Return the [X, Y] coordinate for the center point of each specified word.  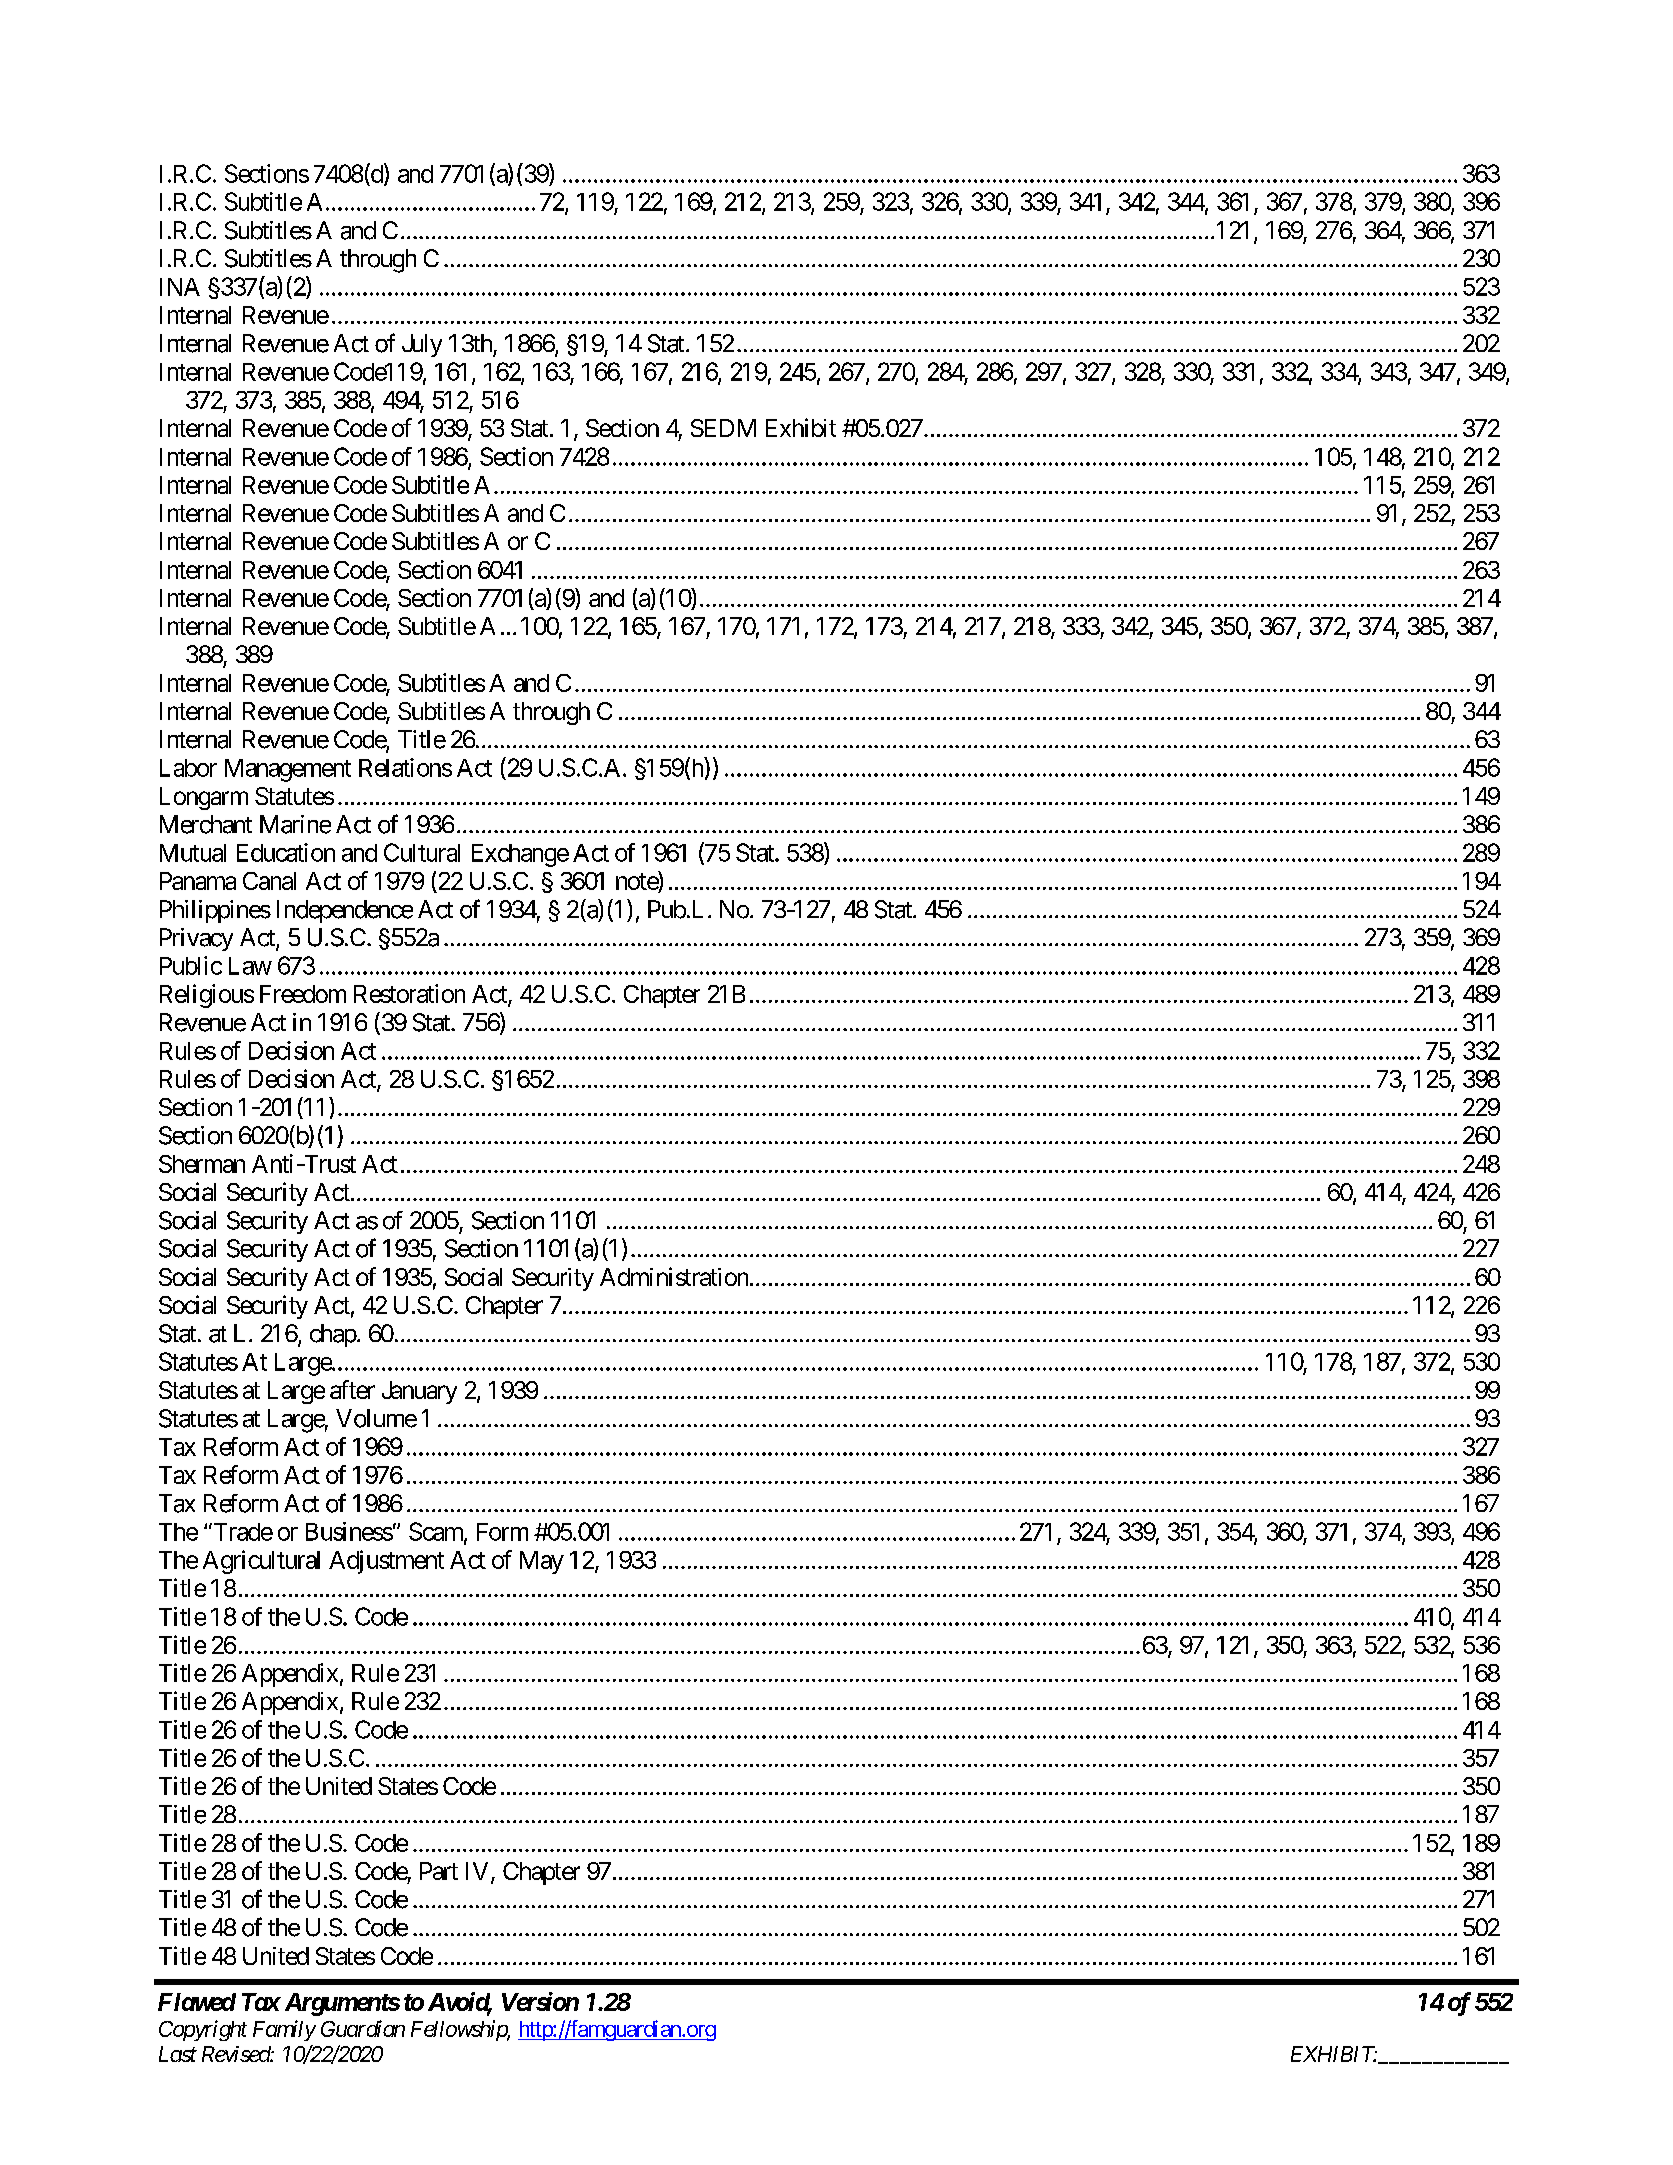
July [422, 345]
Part [439, 1871]
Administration [674, 1276]
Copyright [203, 2030]
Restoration [409, 993]
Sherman [202, 1164]
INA [180, 287]
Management [288, 770]
